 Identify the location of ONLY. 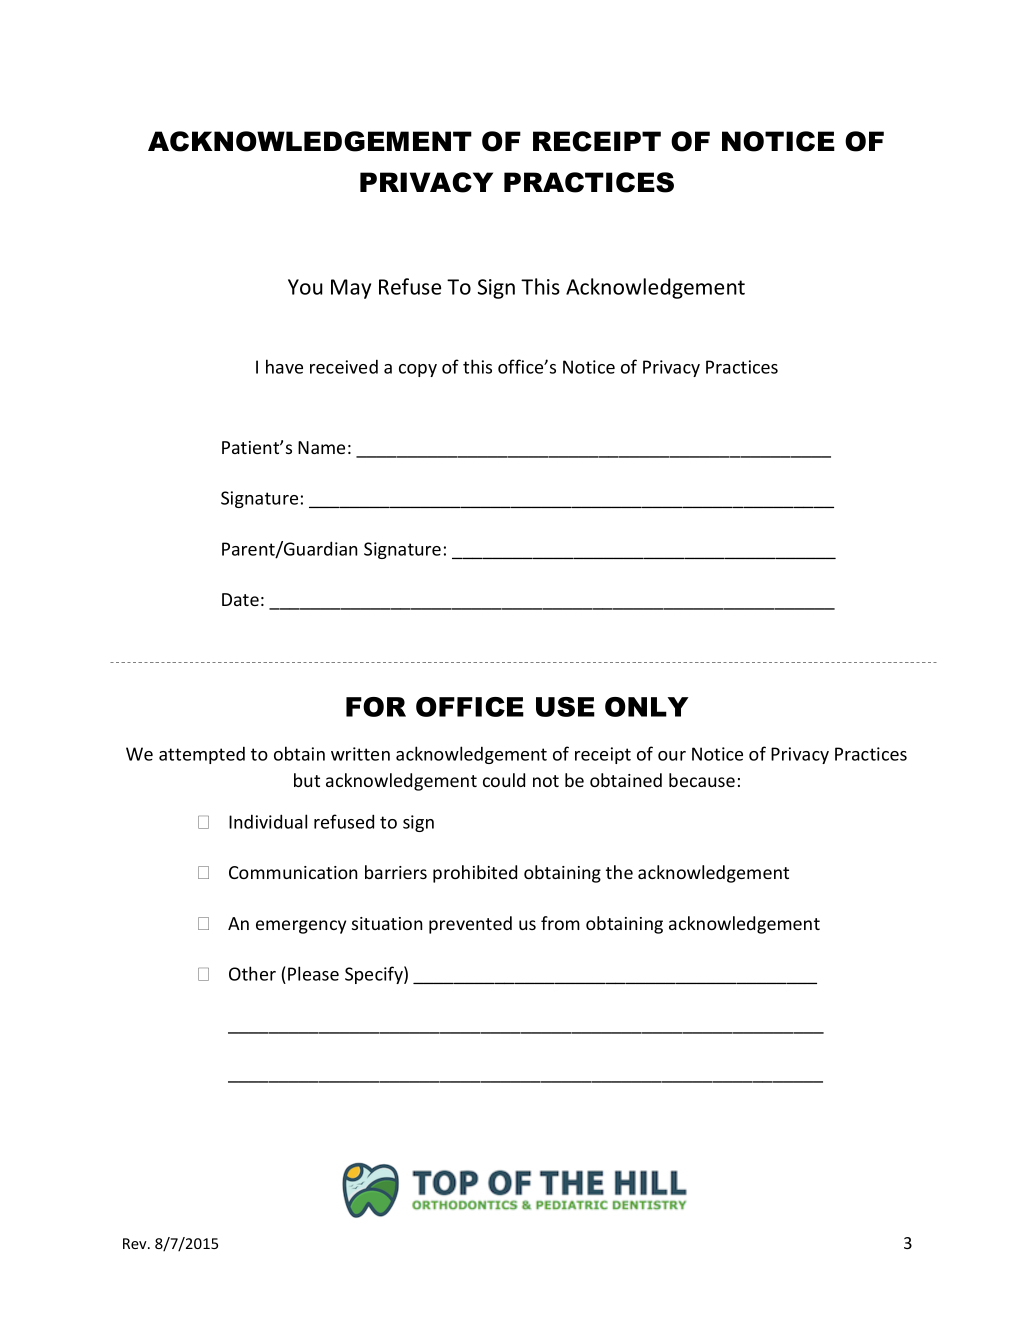
(647, 707).
